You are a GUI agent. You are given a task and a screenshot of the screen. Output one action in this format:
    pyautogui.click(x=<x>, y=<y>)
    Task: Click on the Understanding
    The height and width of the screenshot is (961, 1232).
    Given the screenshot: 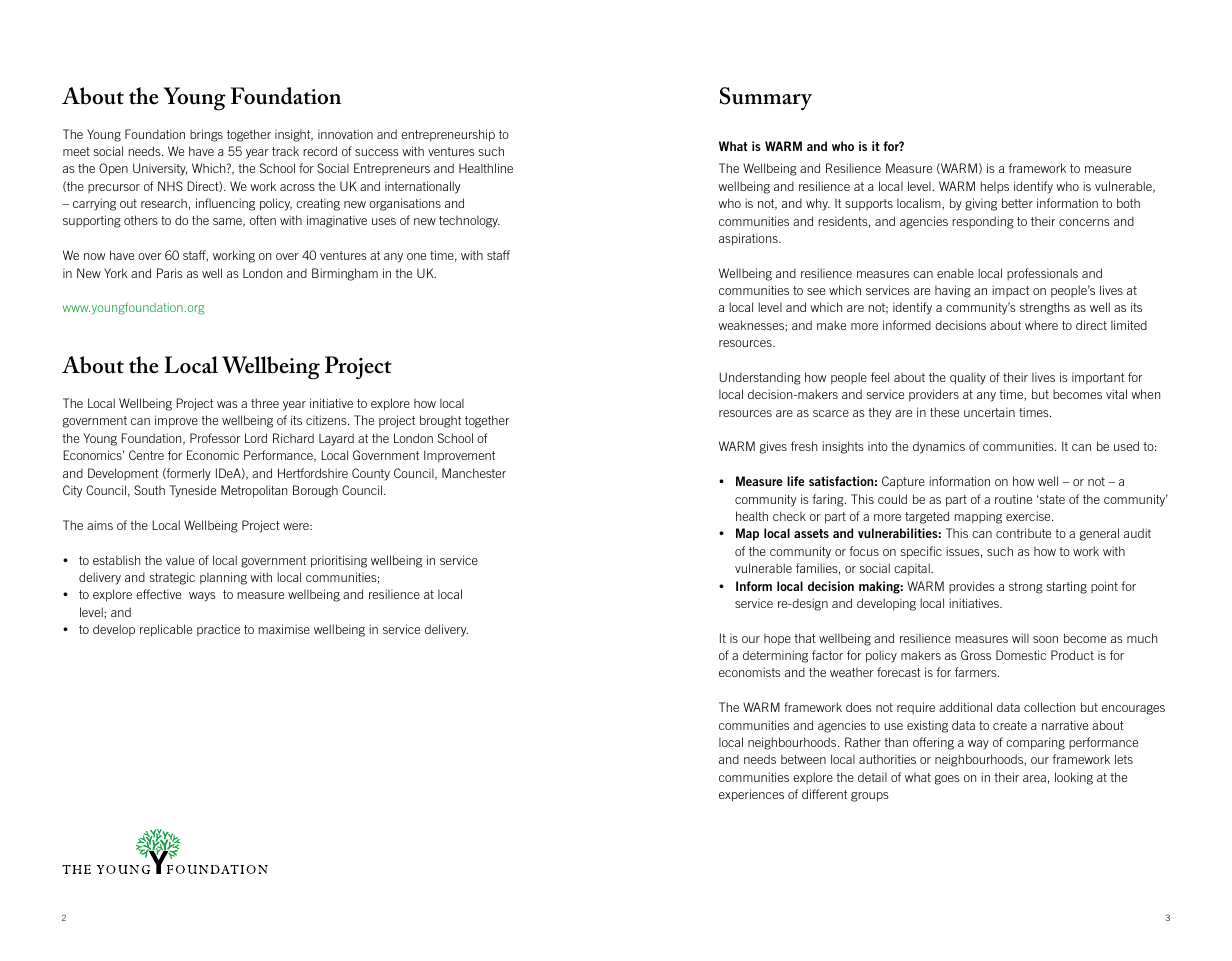 What is the action you would take?
    pyautogui.click(x=760, y=378)
